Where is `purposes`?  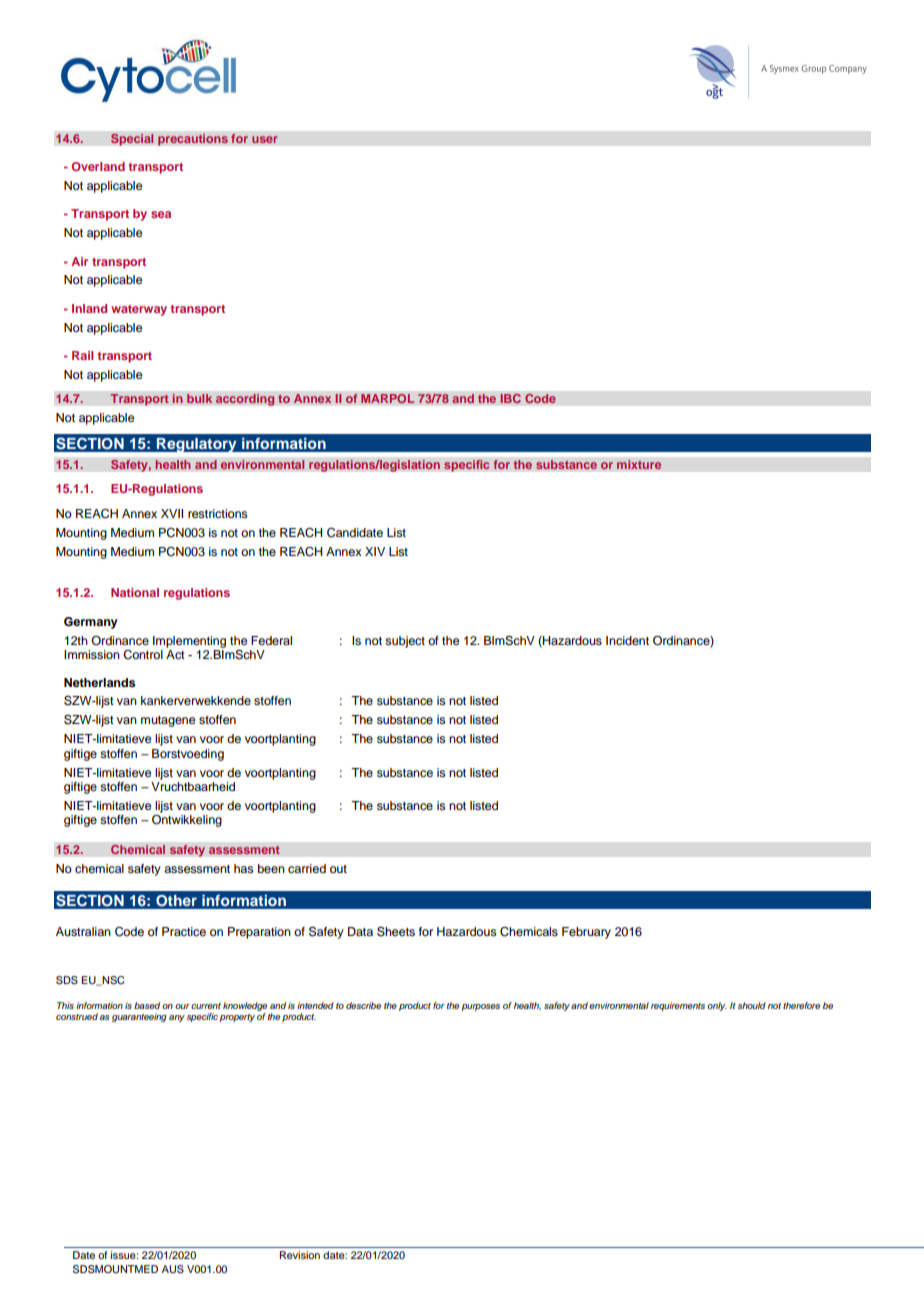
purposes is located at coordinates (480, 1007).
